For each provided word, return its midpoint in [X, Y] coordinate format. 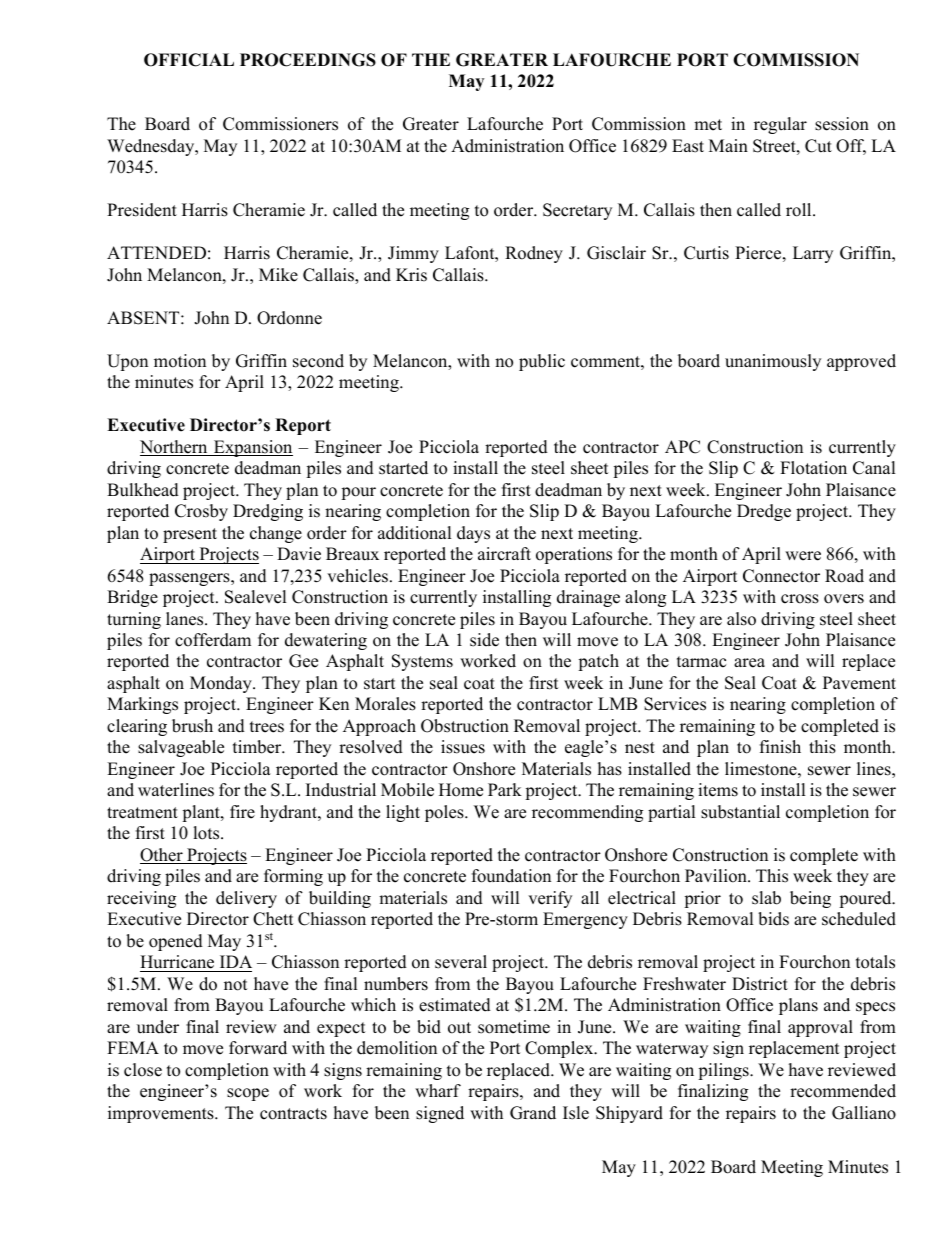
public [542, 362]
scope [248, 1094]
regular [780, 125]
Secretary [577, 211]
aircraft [504, 554]
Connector [781, 576]
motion [180, 361]
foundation [511, 876]
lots [207, 833]
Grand [533, 1113]
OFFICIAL [189, 60]
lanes [186, 619]
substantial [740, 812]
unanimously [773, 362]
